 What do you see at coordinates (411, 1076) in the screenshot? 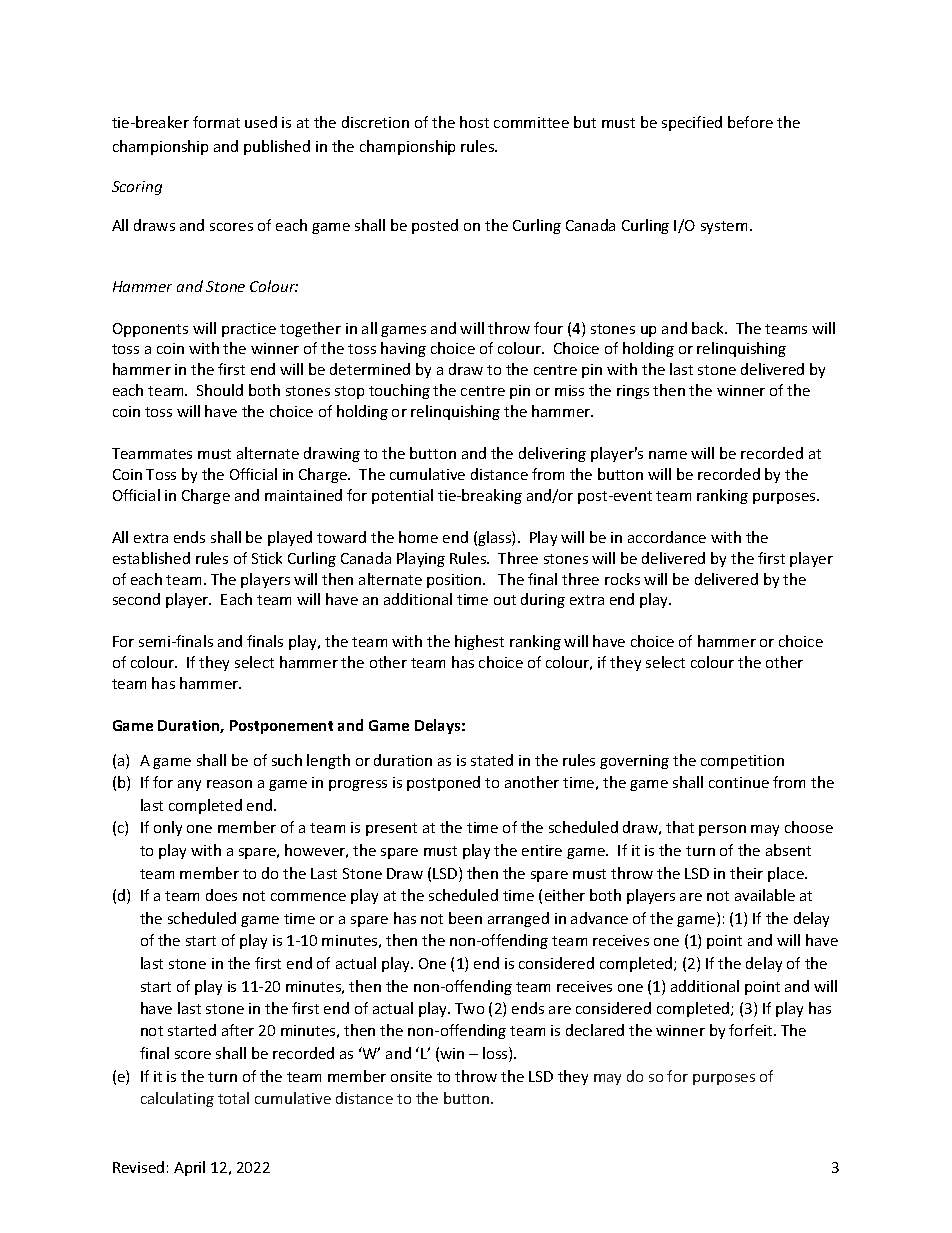
I see `onsite` at bounding box center [411, 1076].
